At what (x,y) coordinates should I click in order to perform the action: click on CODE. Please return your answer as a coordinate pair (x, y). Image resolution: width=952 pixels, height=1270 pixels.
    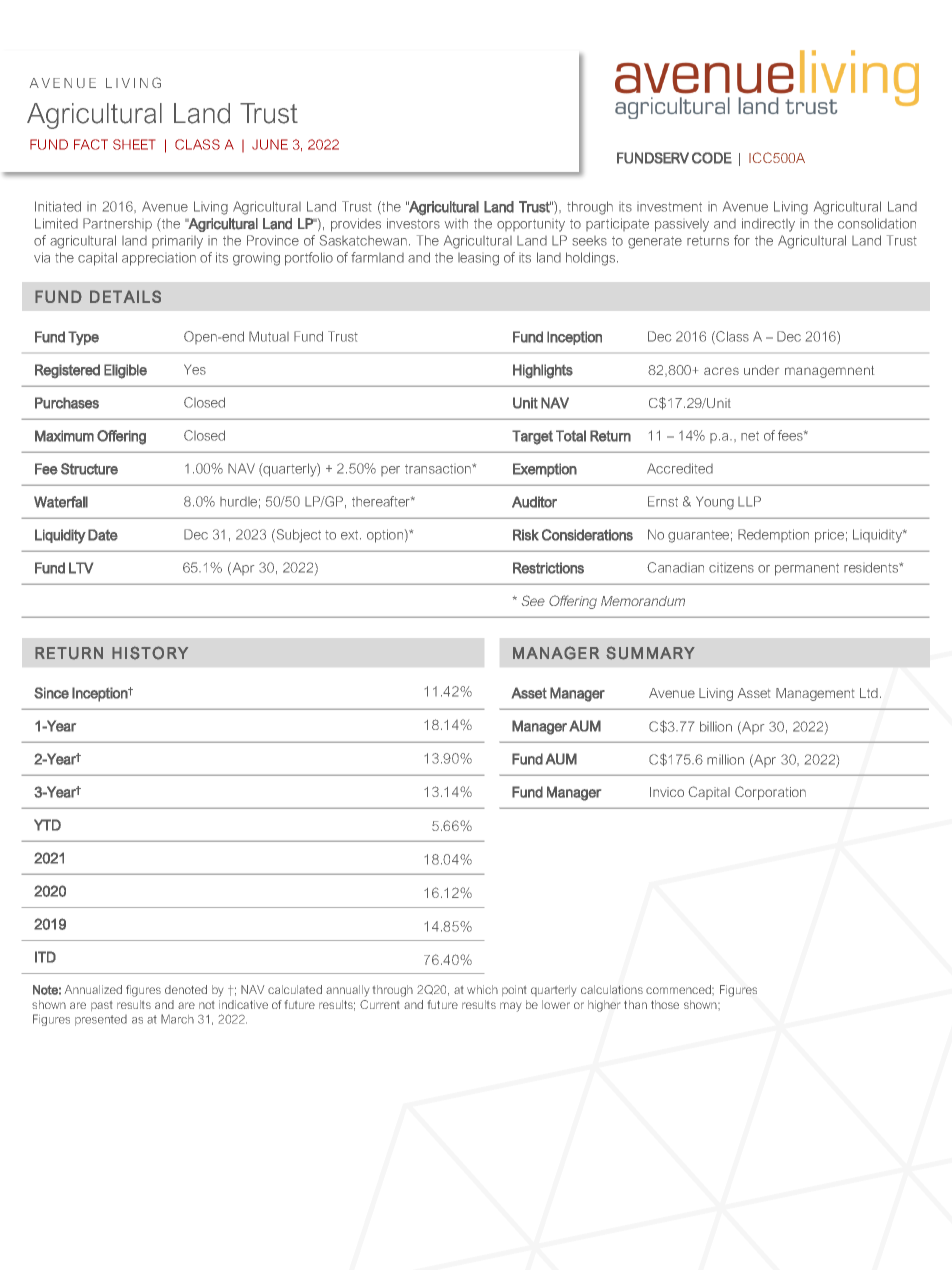
    Looking at the image, I should click on (712, 158).
